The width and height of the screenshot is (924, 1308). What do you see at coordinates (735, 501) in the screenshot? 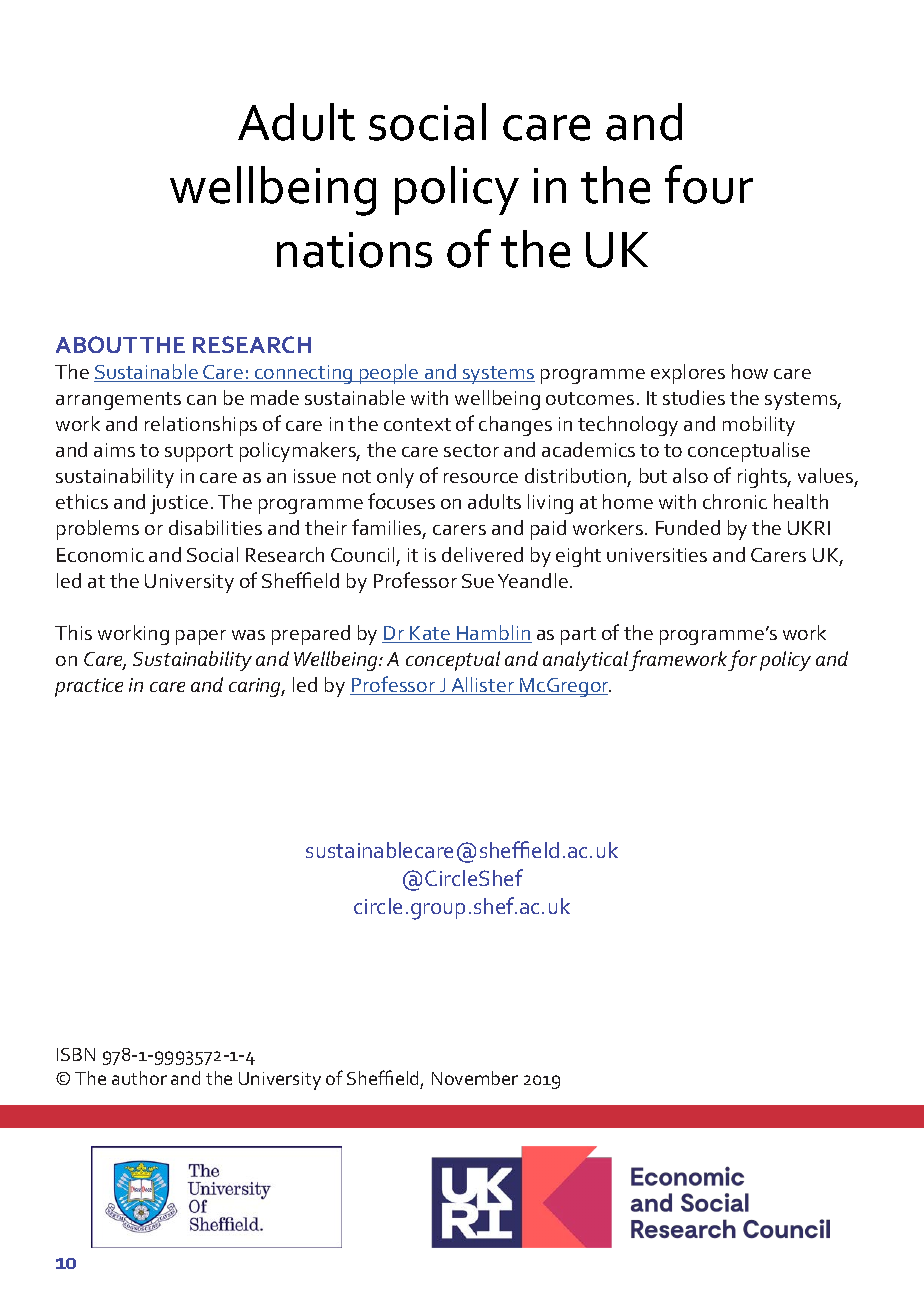
I see `chronic` at bounding box center [735, 501].
